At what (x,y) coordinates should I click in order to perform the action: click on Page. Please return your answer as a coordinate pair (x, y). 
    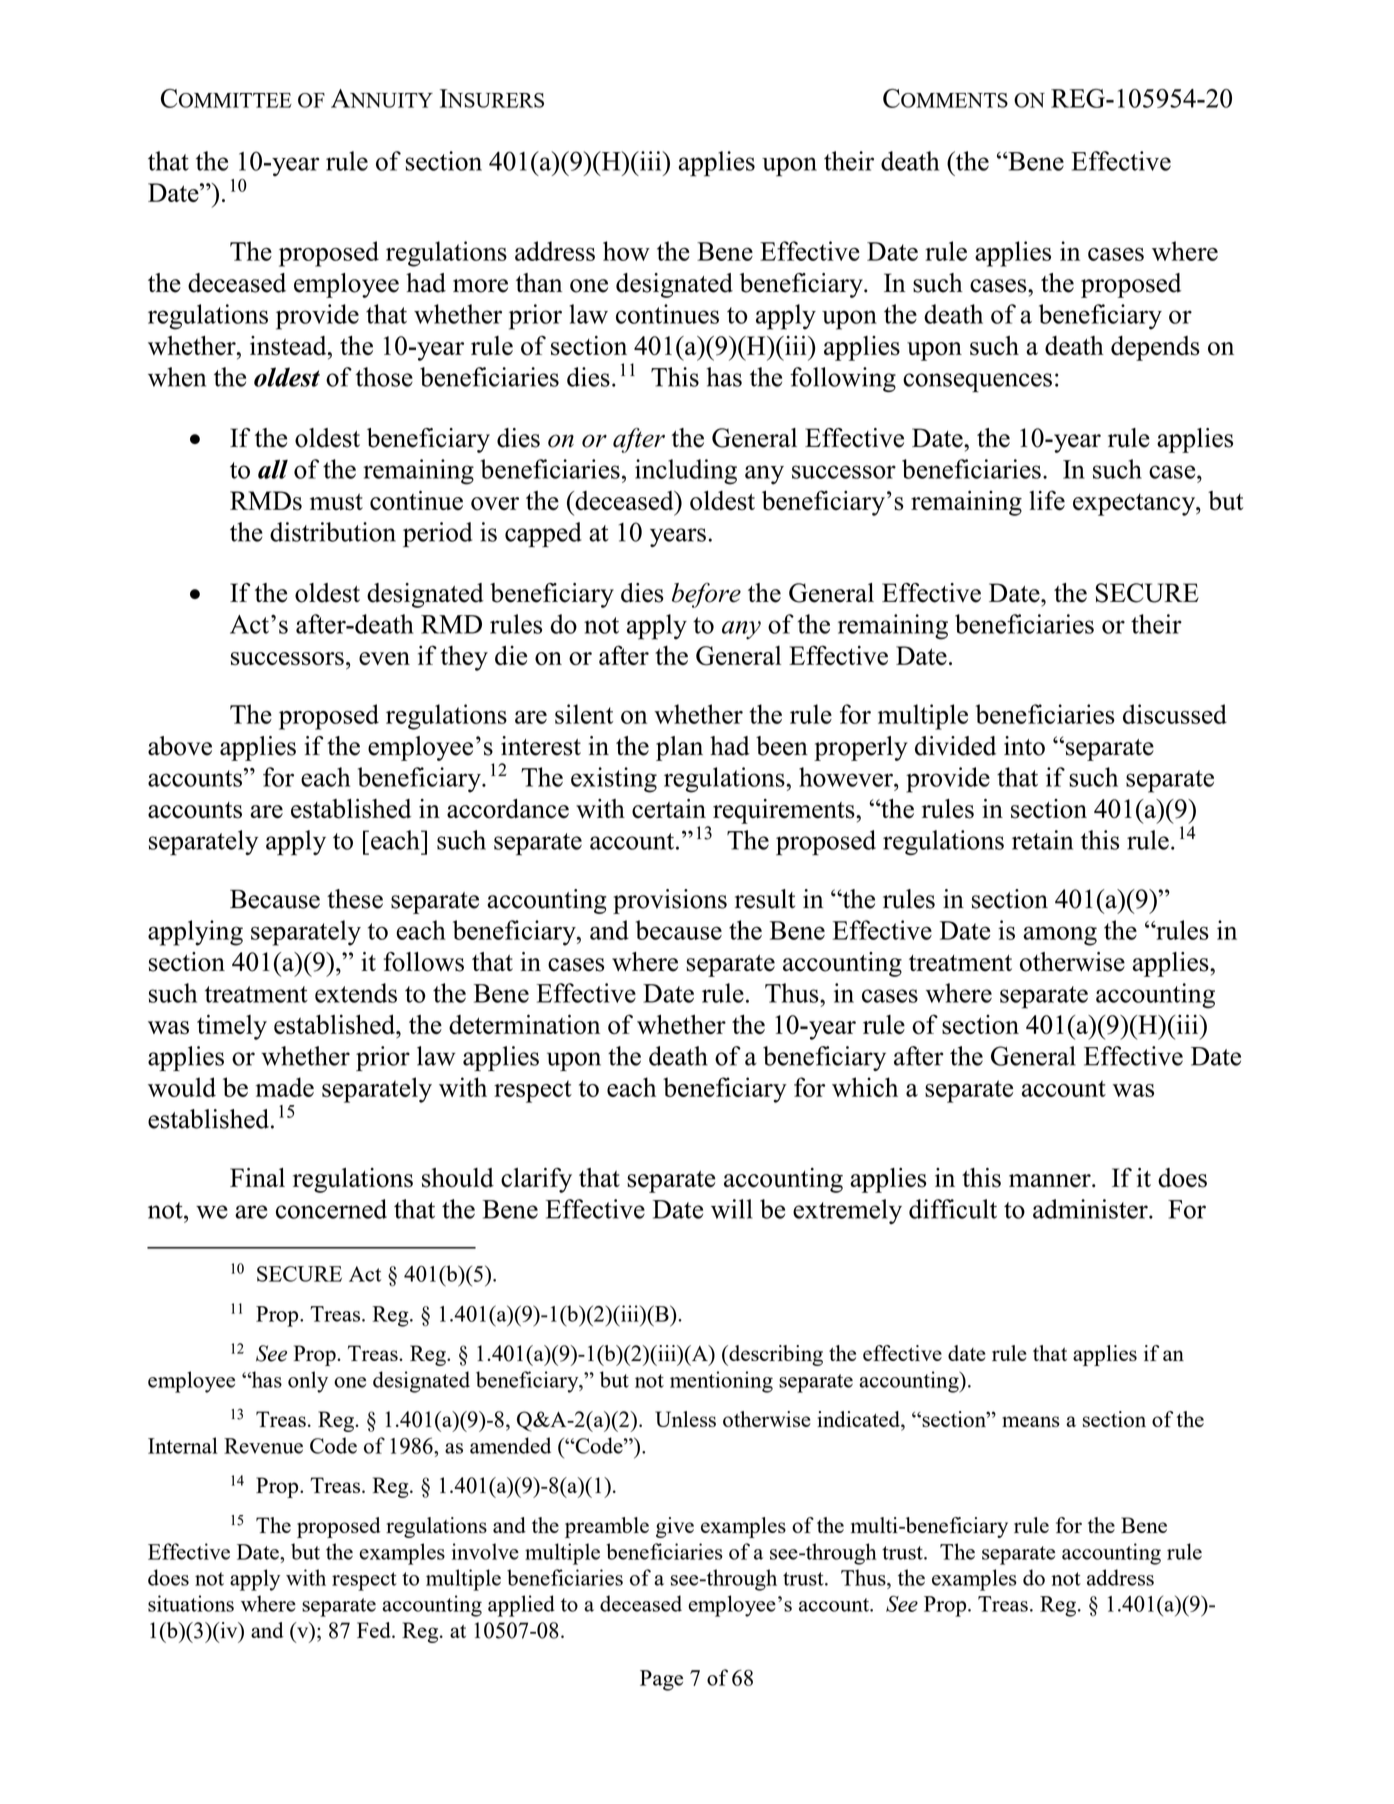
    Looking at the image, I should click on (661, 1680).
